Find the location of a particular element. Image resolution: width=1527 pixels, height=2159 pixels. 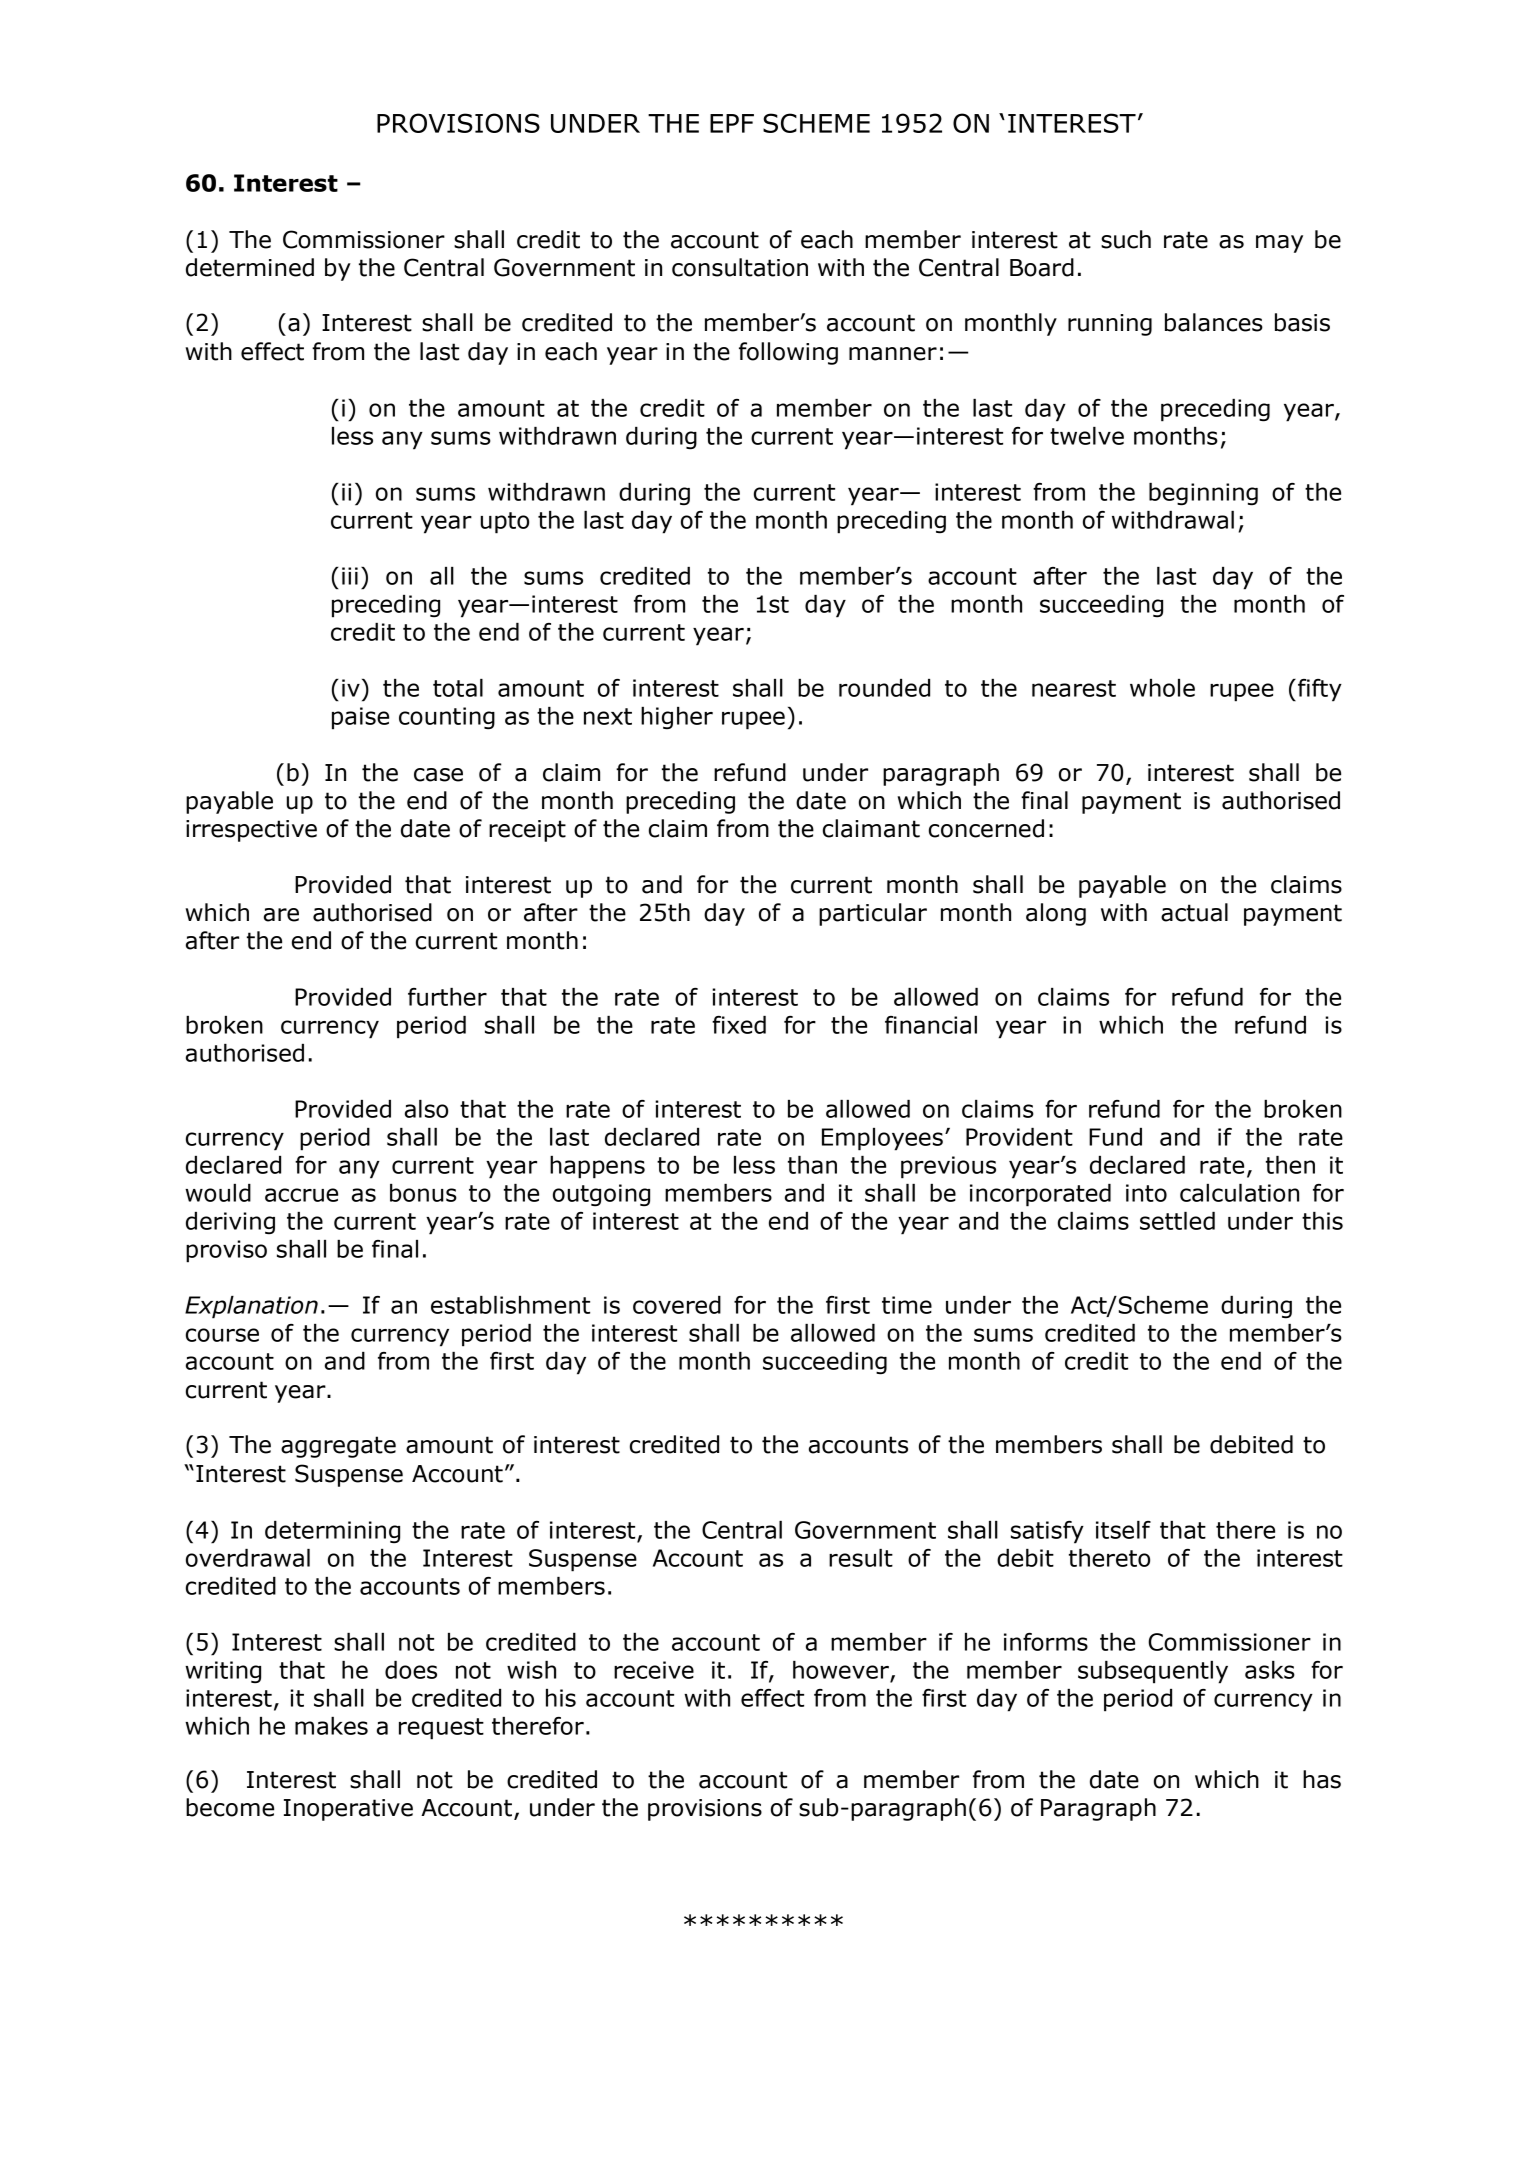

whole is located at coordinates (1162, 688).
